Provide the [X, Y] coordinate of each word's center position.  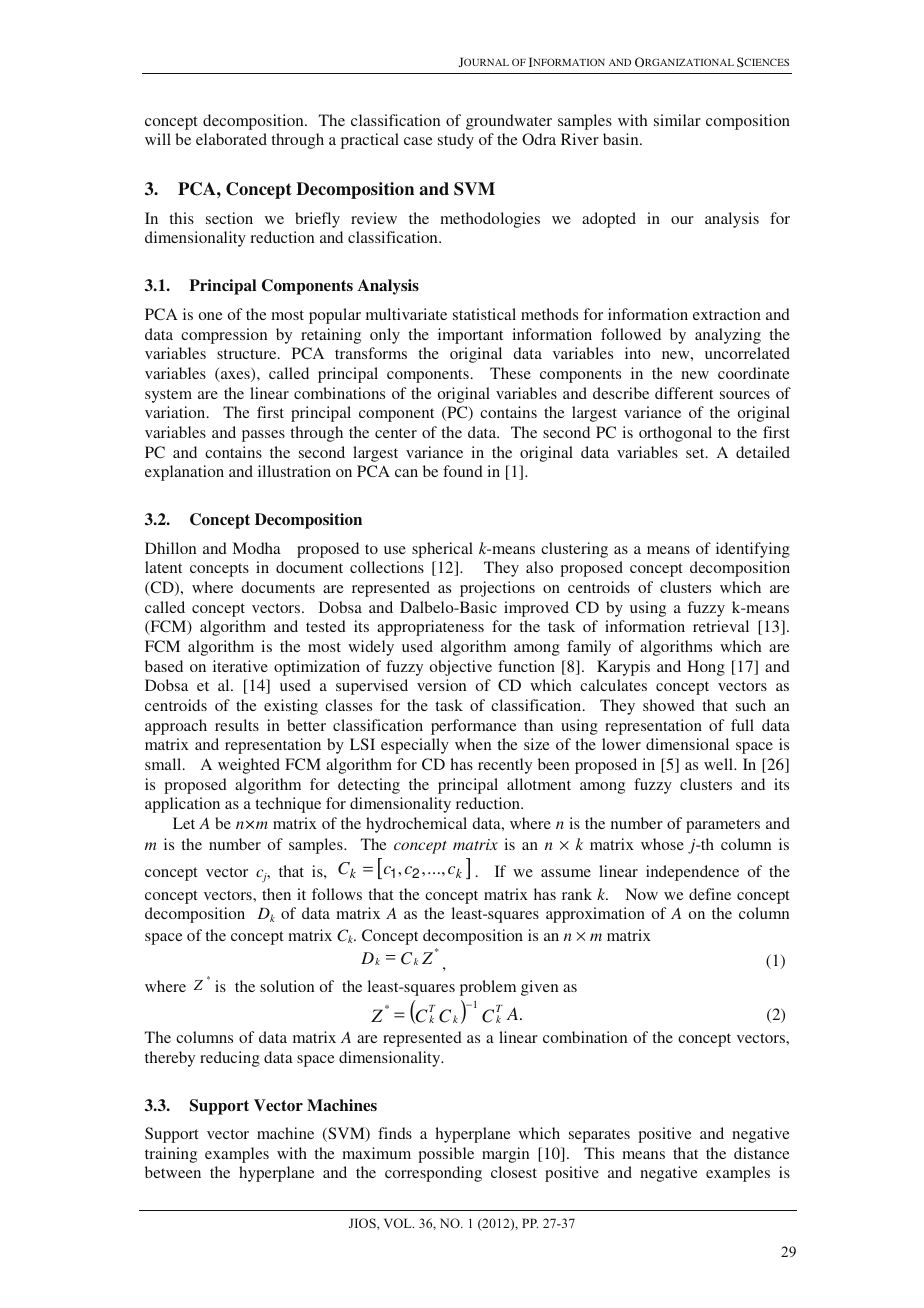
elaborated [231, 139]
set [696, 453]
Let [184, 823]
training [171, 1155]
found [463, 471]
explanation [184, 473]
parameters [723, 826]
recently [505, 766]
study [456, 141]
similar [677, 120]
